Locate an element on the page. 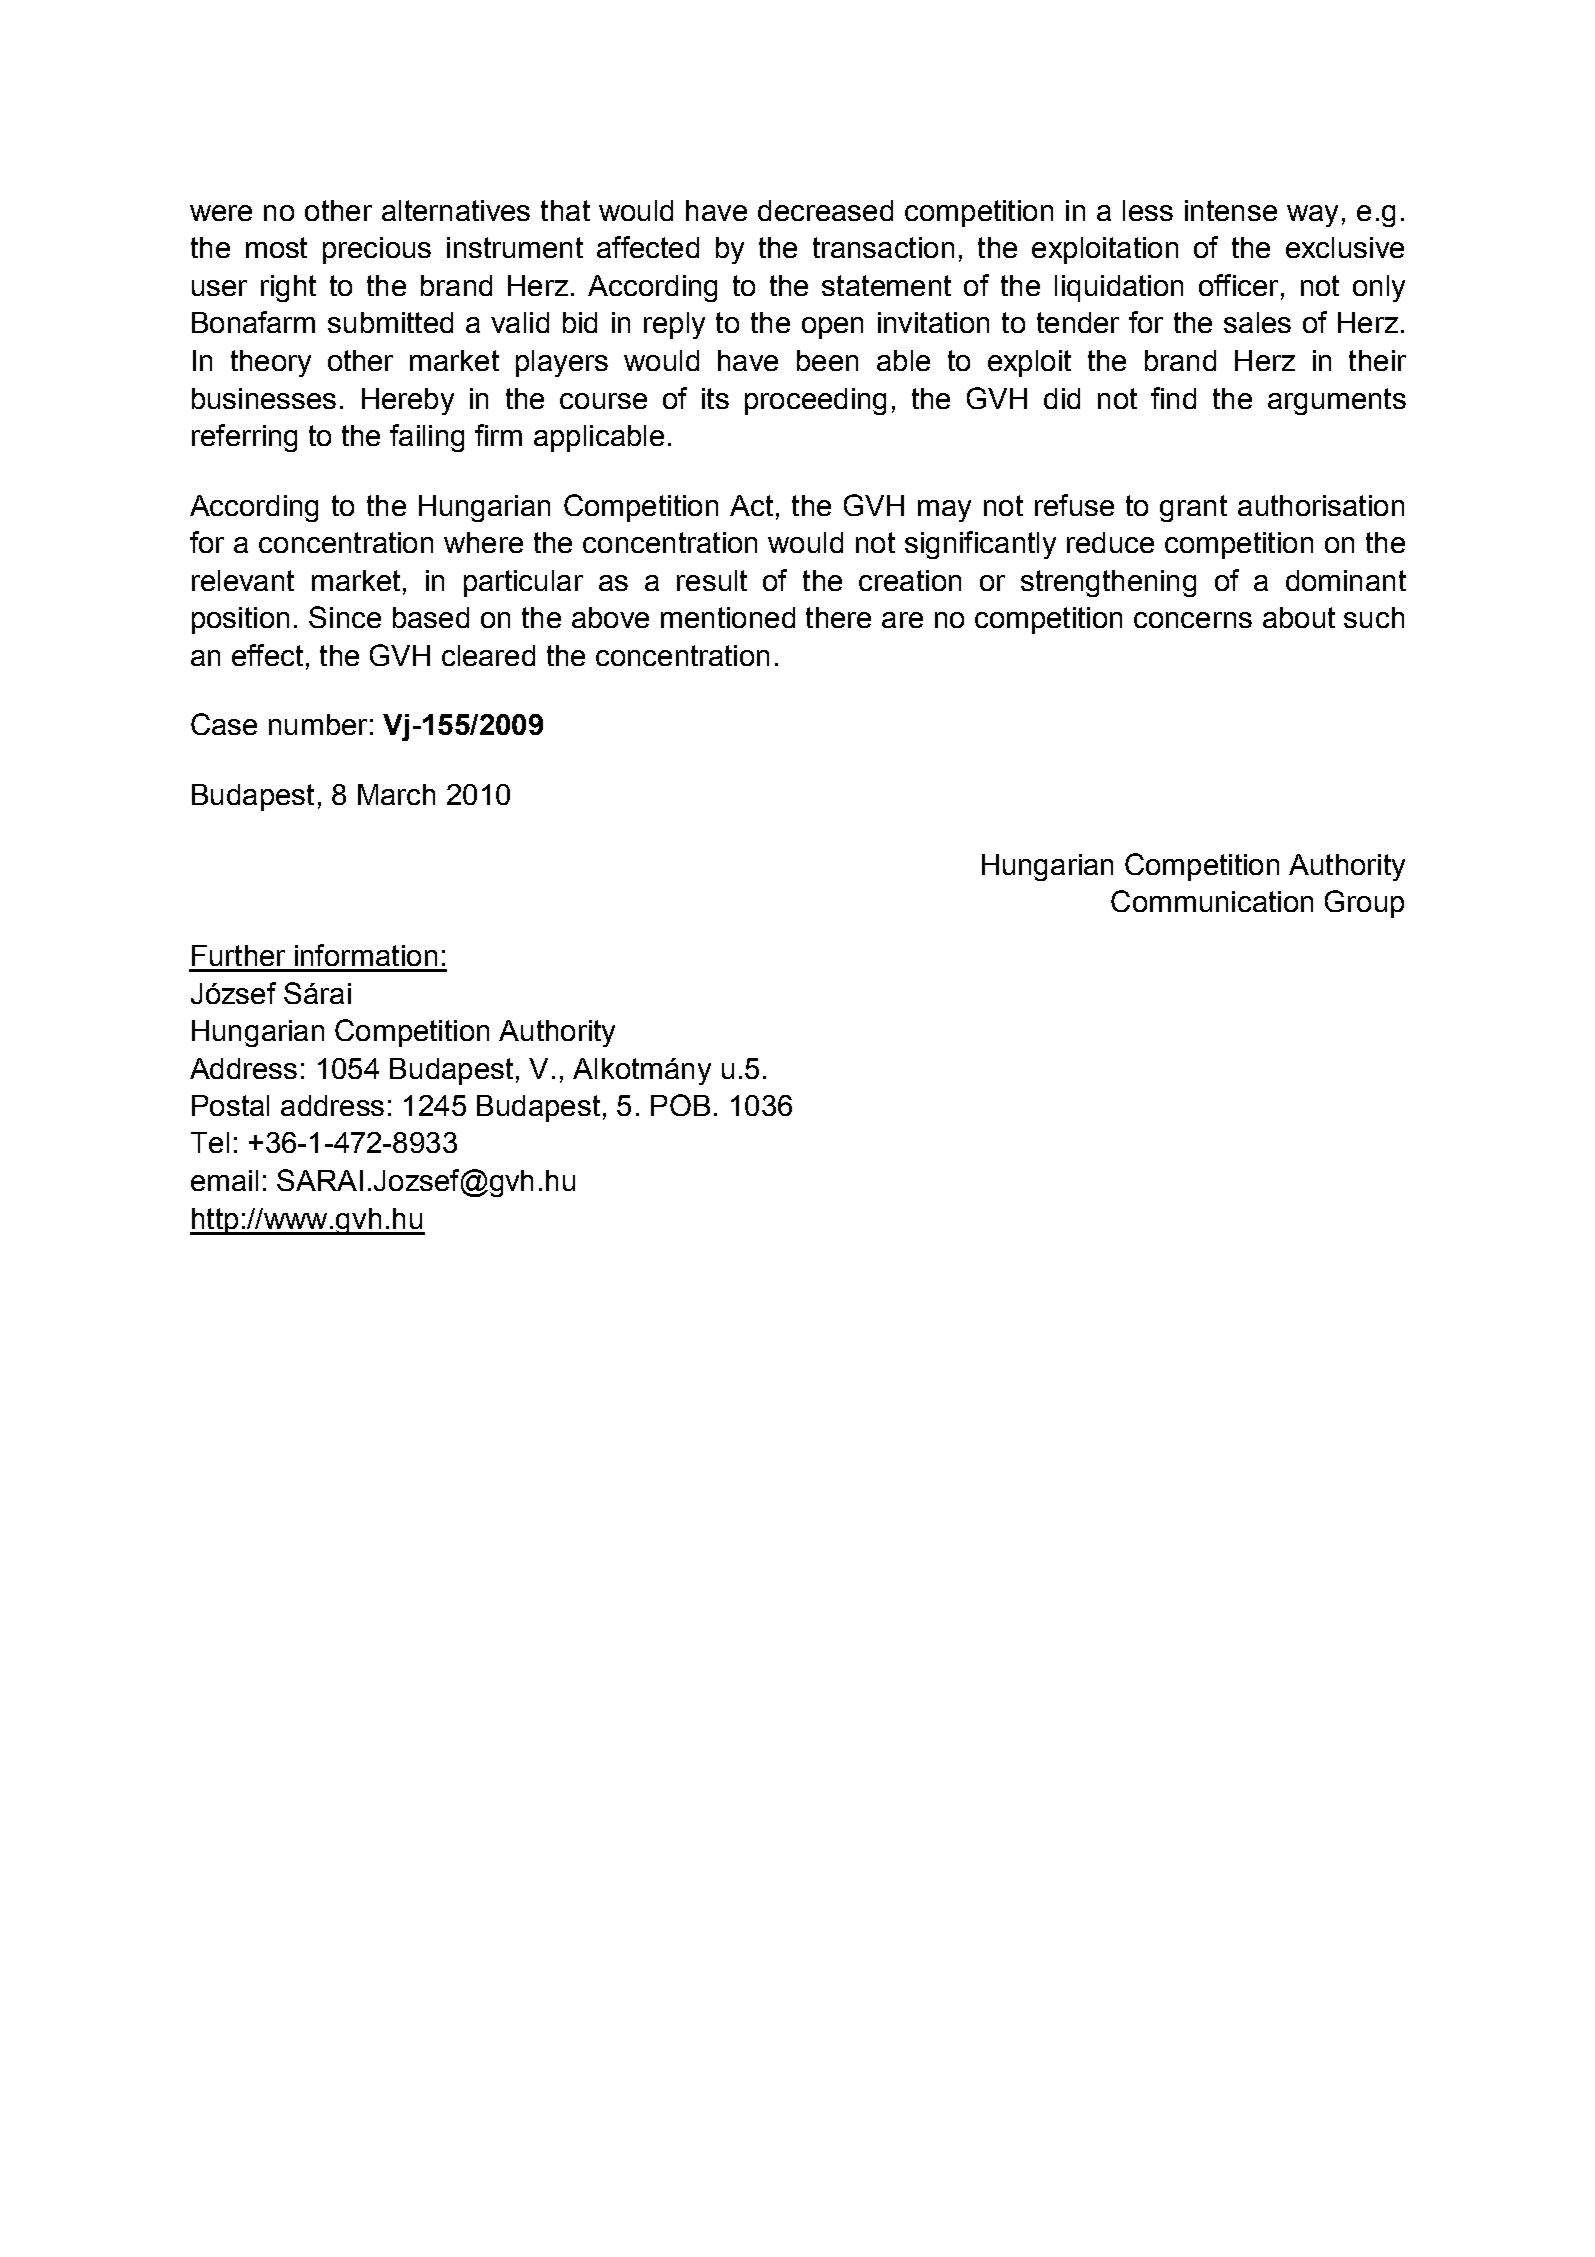 Image resolution: width=1595 pixels, height=2257 pixels. decreased is located at coordinates (825, 210).
